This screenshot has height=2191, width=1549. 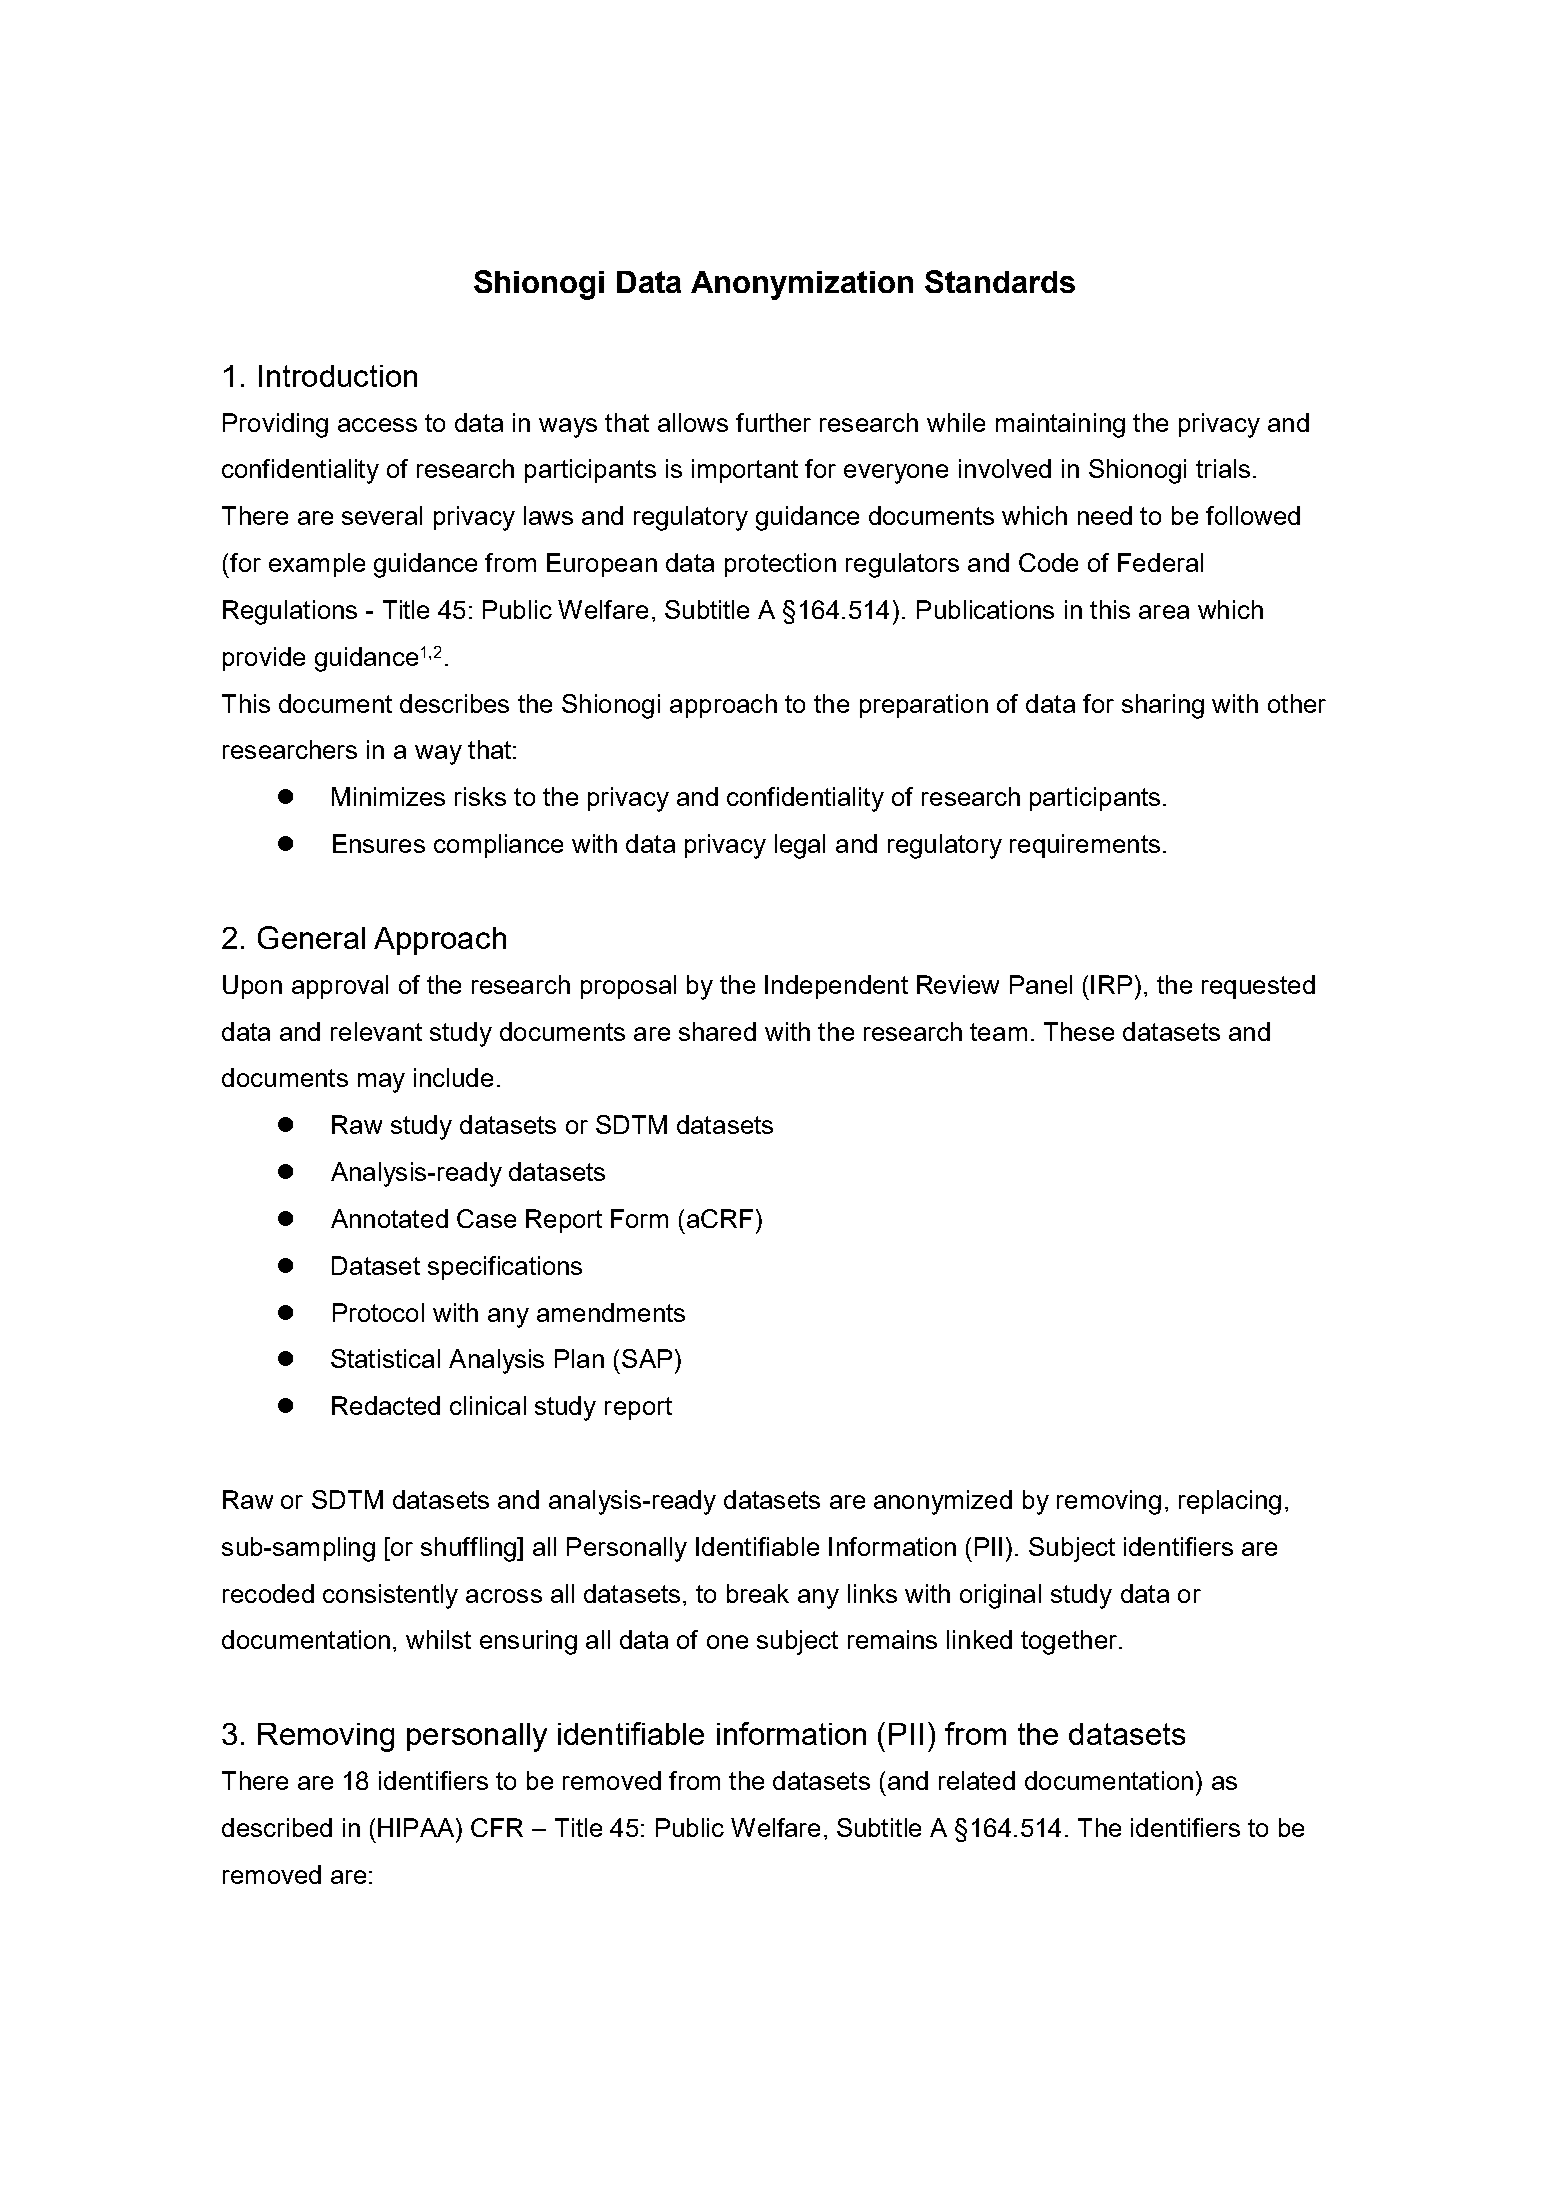 What do you see at coordinates (1085, 846) in the screenshot?
I see `requirements` at bounding box center [1085, 846].
